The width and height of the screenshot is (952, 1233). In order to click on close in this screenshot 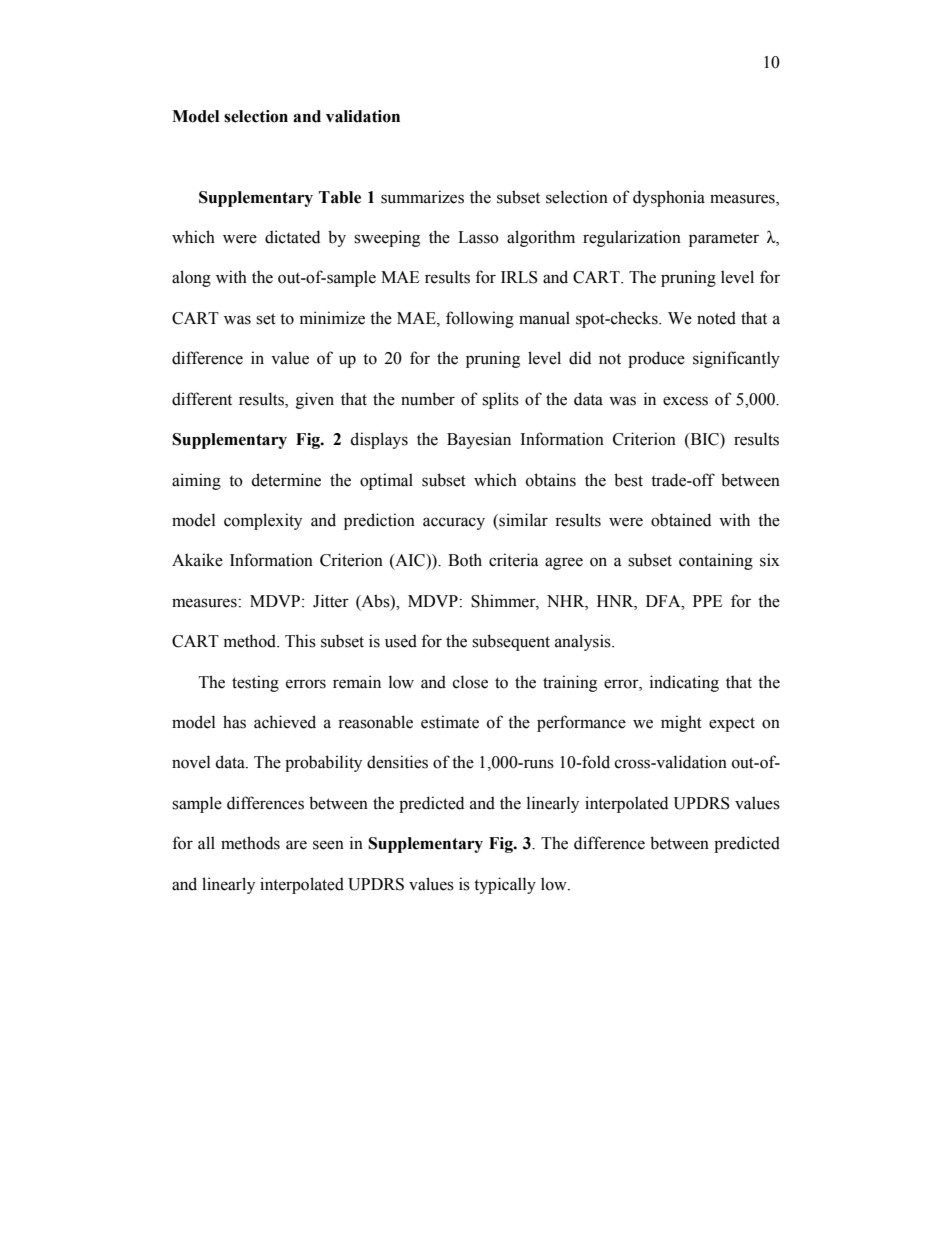, I will do `click(470, 682)`.
